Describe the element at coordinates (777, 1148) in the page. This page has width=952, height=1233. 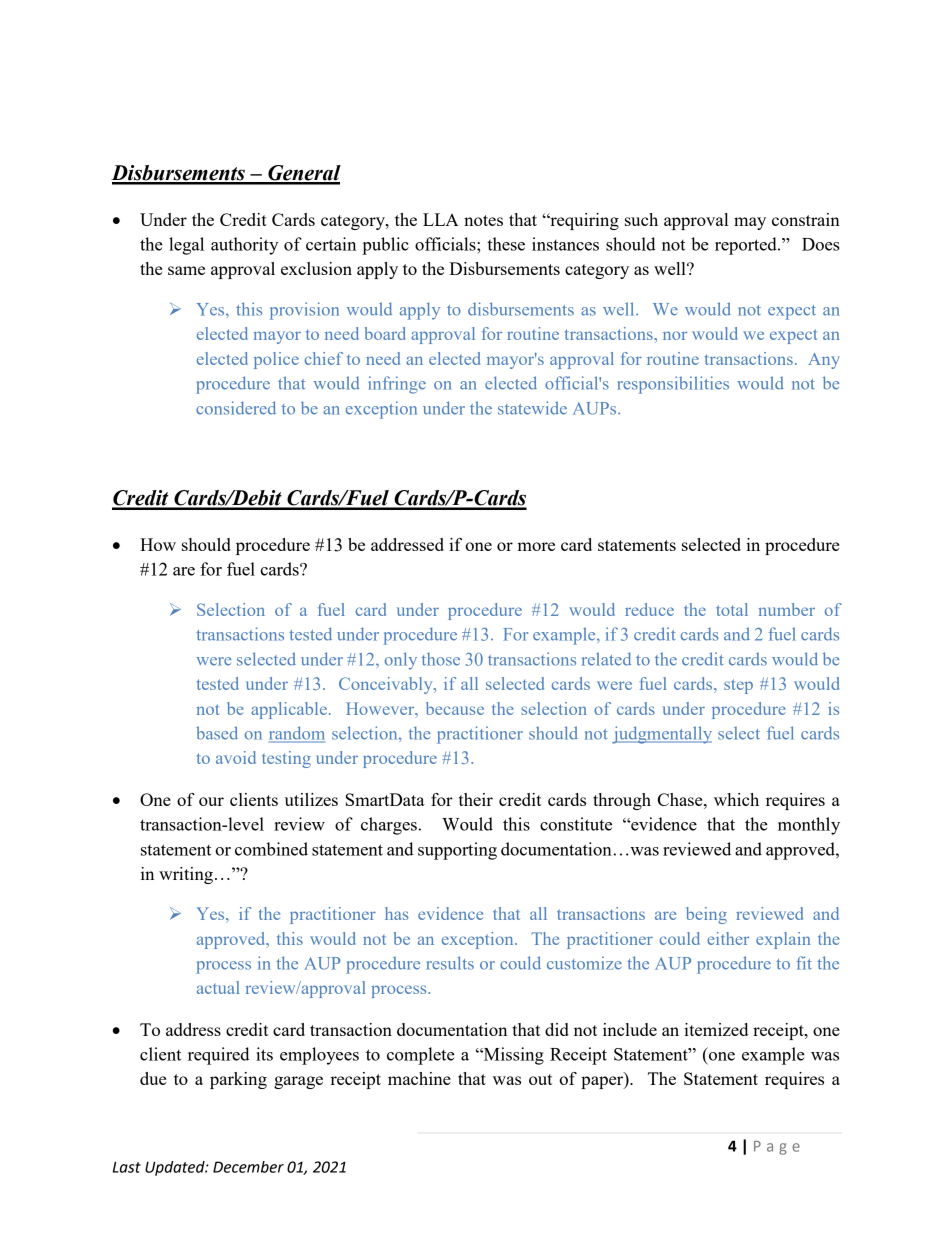
I see `Page` at that location.
